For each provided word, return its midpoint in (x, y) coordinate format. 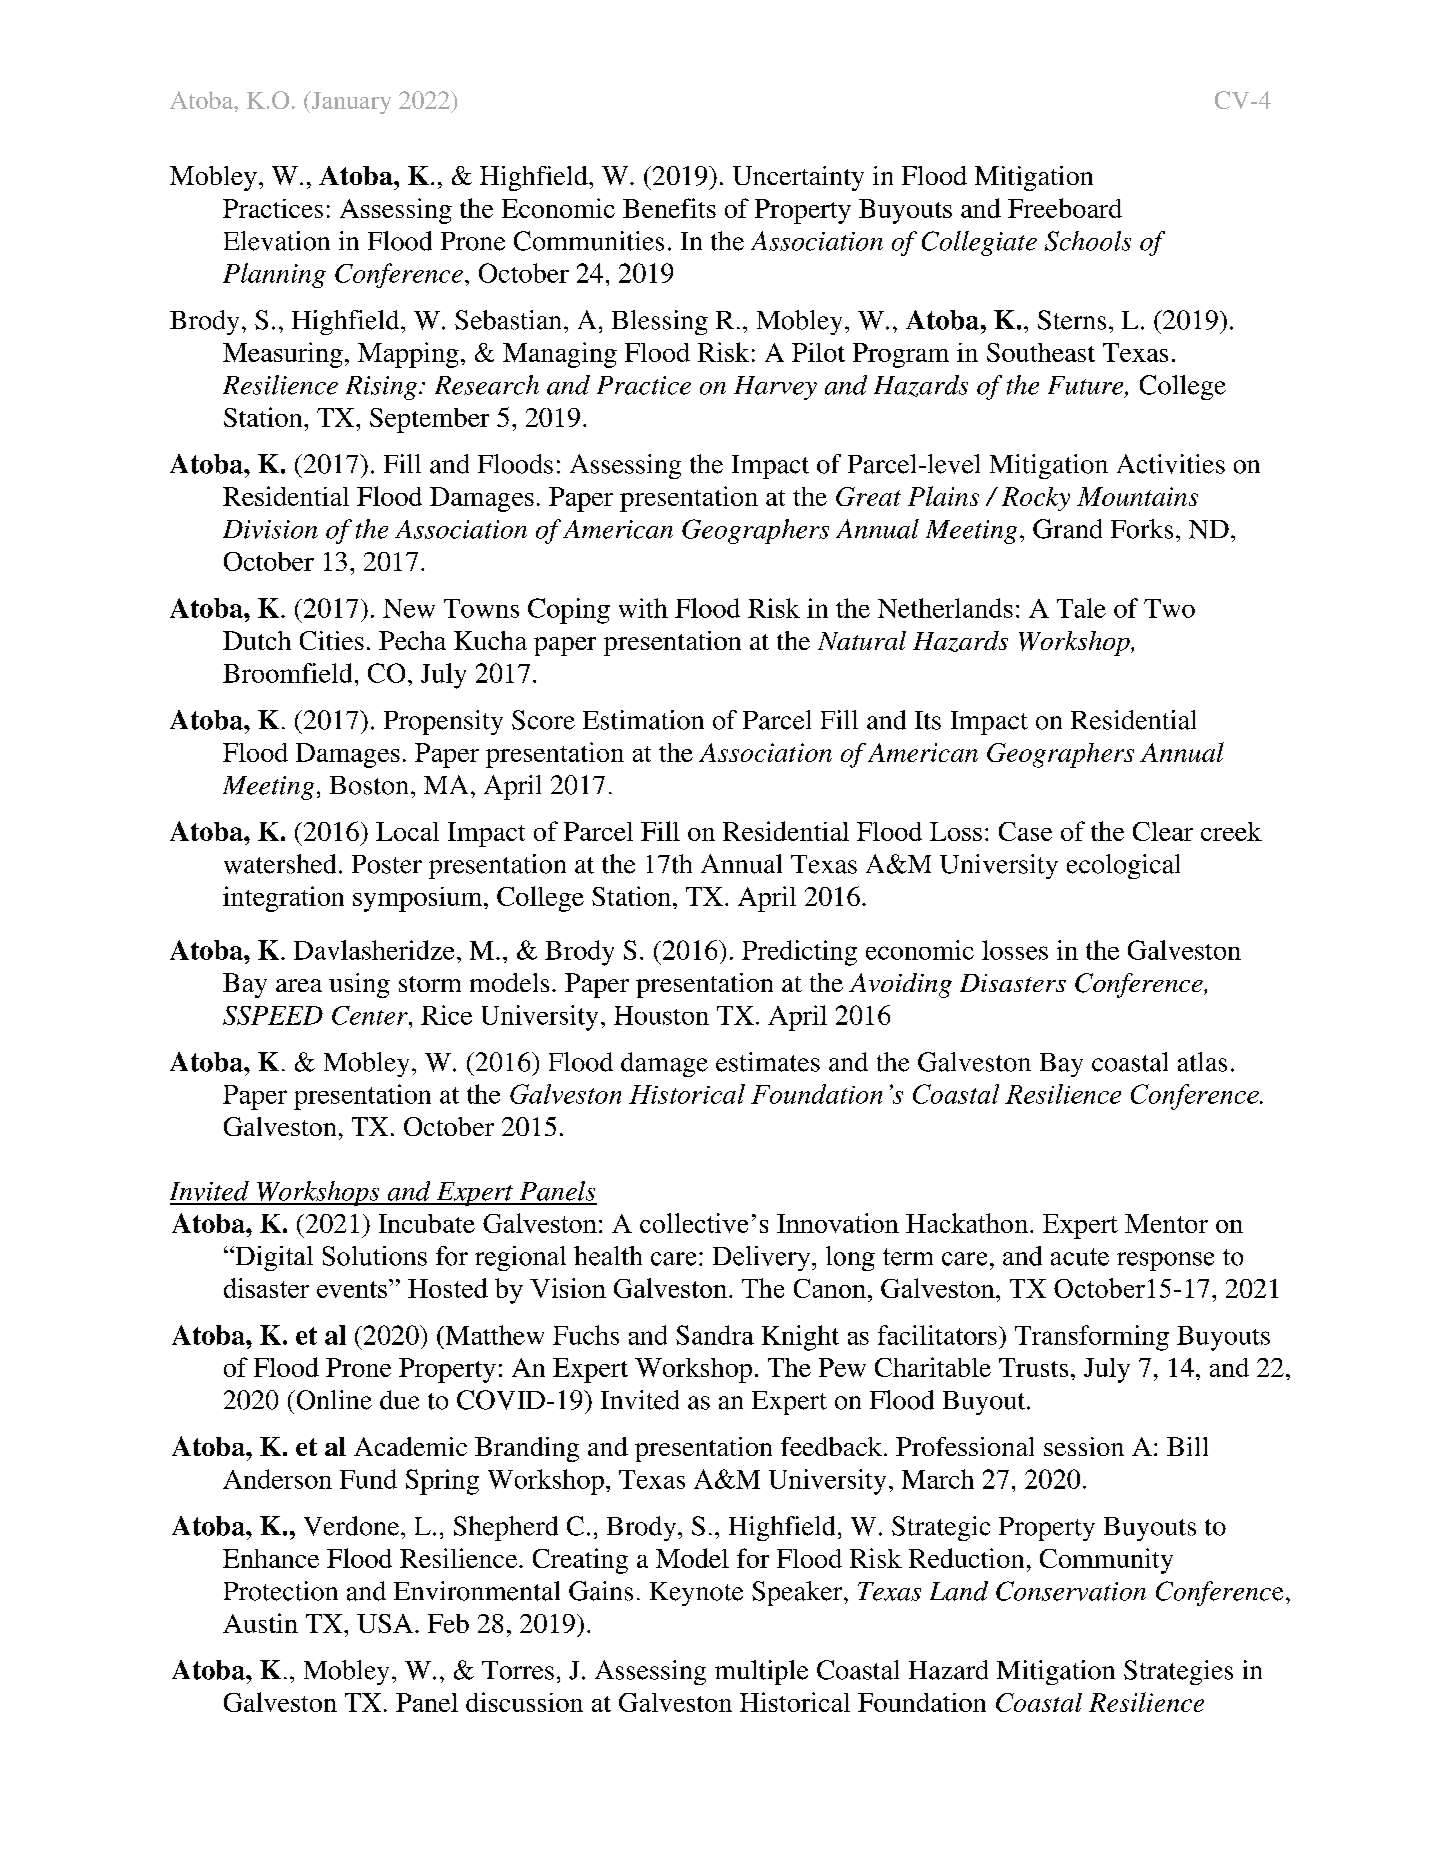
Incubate (427, 1223)
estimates (768, 1062)
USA (385, 1623)
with (643, 608)
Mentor (1166, 1223)
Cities (332, 640)
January (350, 102)
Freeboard (1065, 208)
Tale (1081, 608)
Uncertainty (798, 178)
